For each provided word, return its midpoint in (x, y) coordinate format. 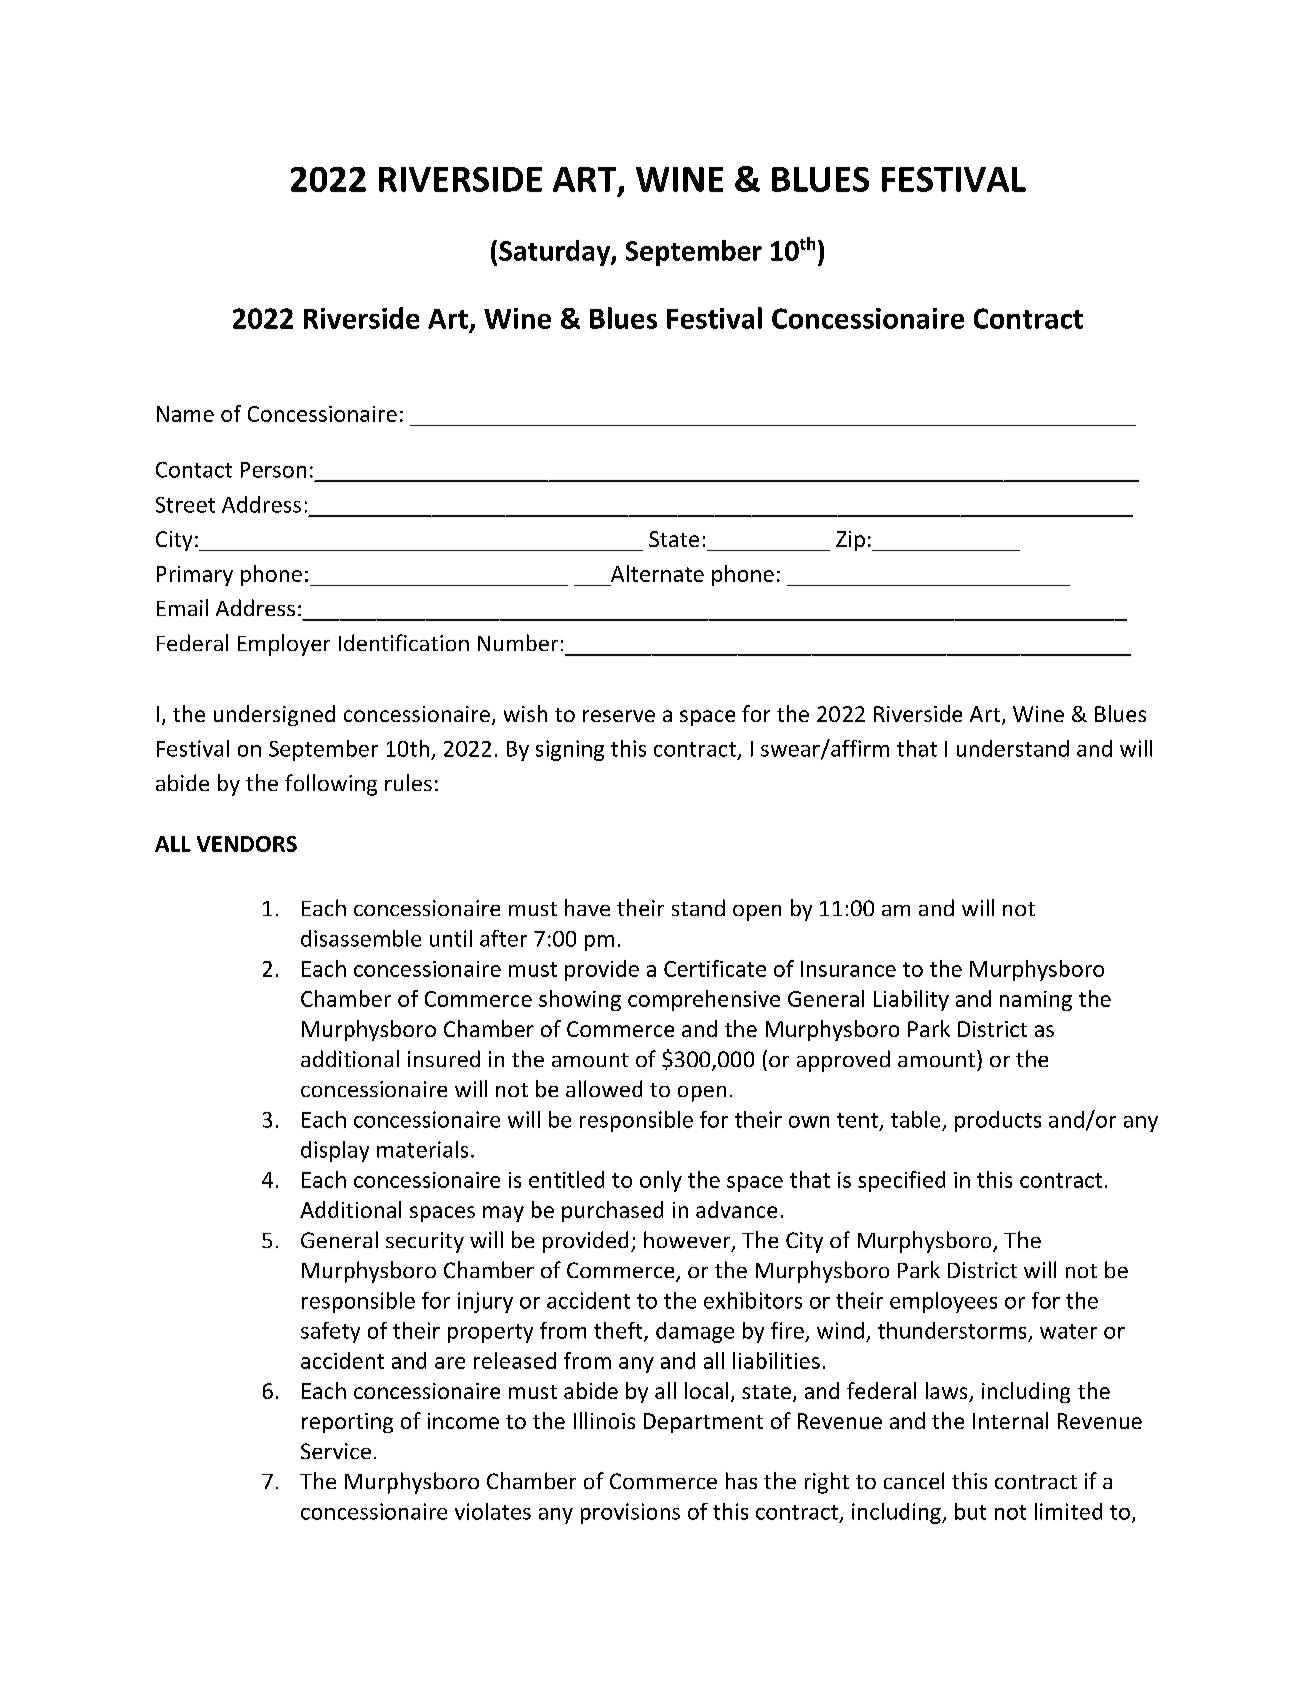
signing (570, 750)
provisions (630, 1513)
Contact (194, 470)
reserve (619, 716)
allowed (604, 1088)
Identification (404, 642)
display (335, 1151)
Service (336, 1451)
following (331, 785)
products (998, 1121)
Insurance (848, 969)
